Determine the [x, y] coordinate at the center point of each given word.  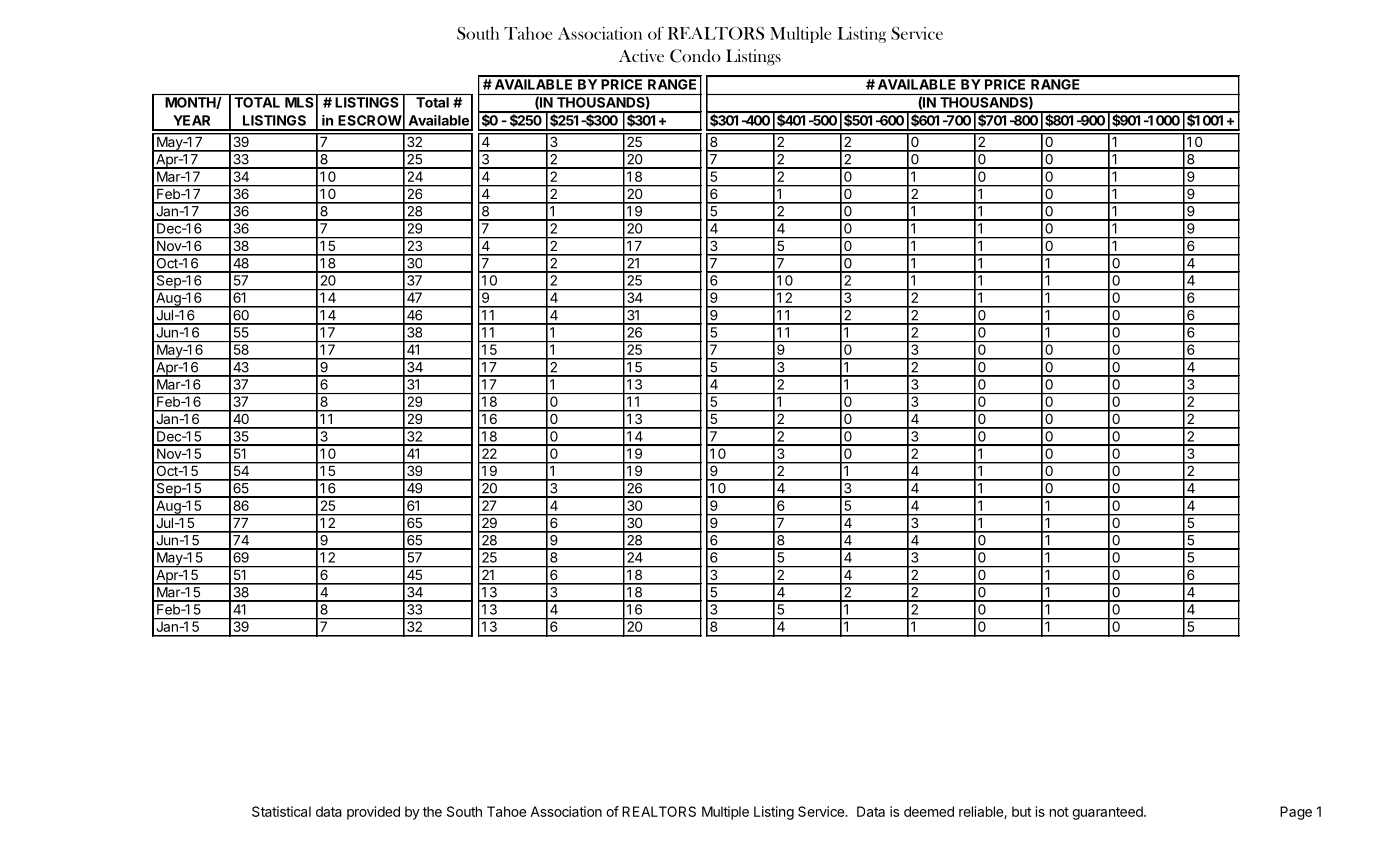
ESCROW [370, 120]
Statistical [281, 811]
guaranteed [1108, 813]
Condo [695, 56]
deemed [929, 811]
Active [641, 55]
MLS [299, 102]
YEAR [191, 120]
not [1059, 812]
